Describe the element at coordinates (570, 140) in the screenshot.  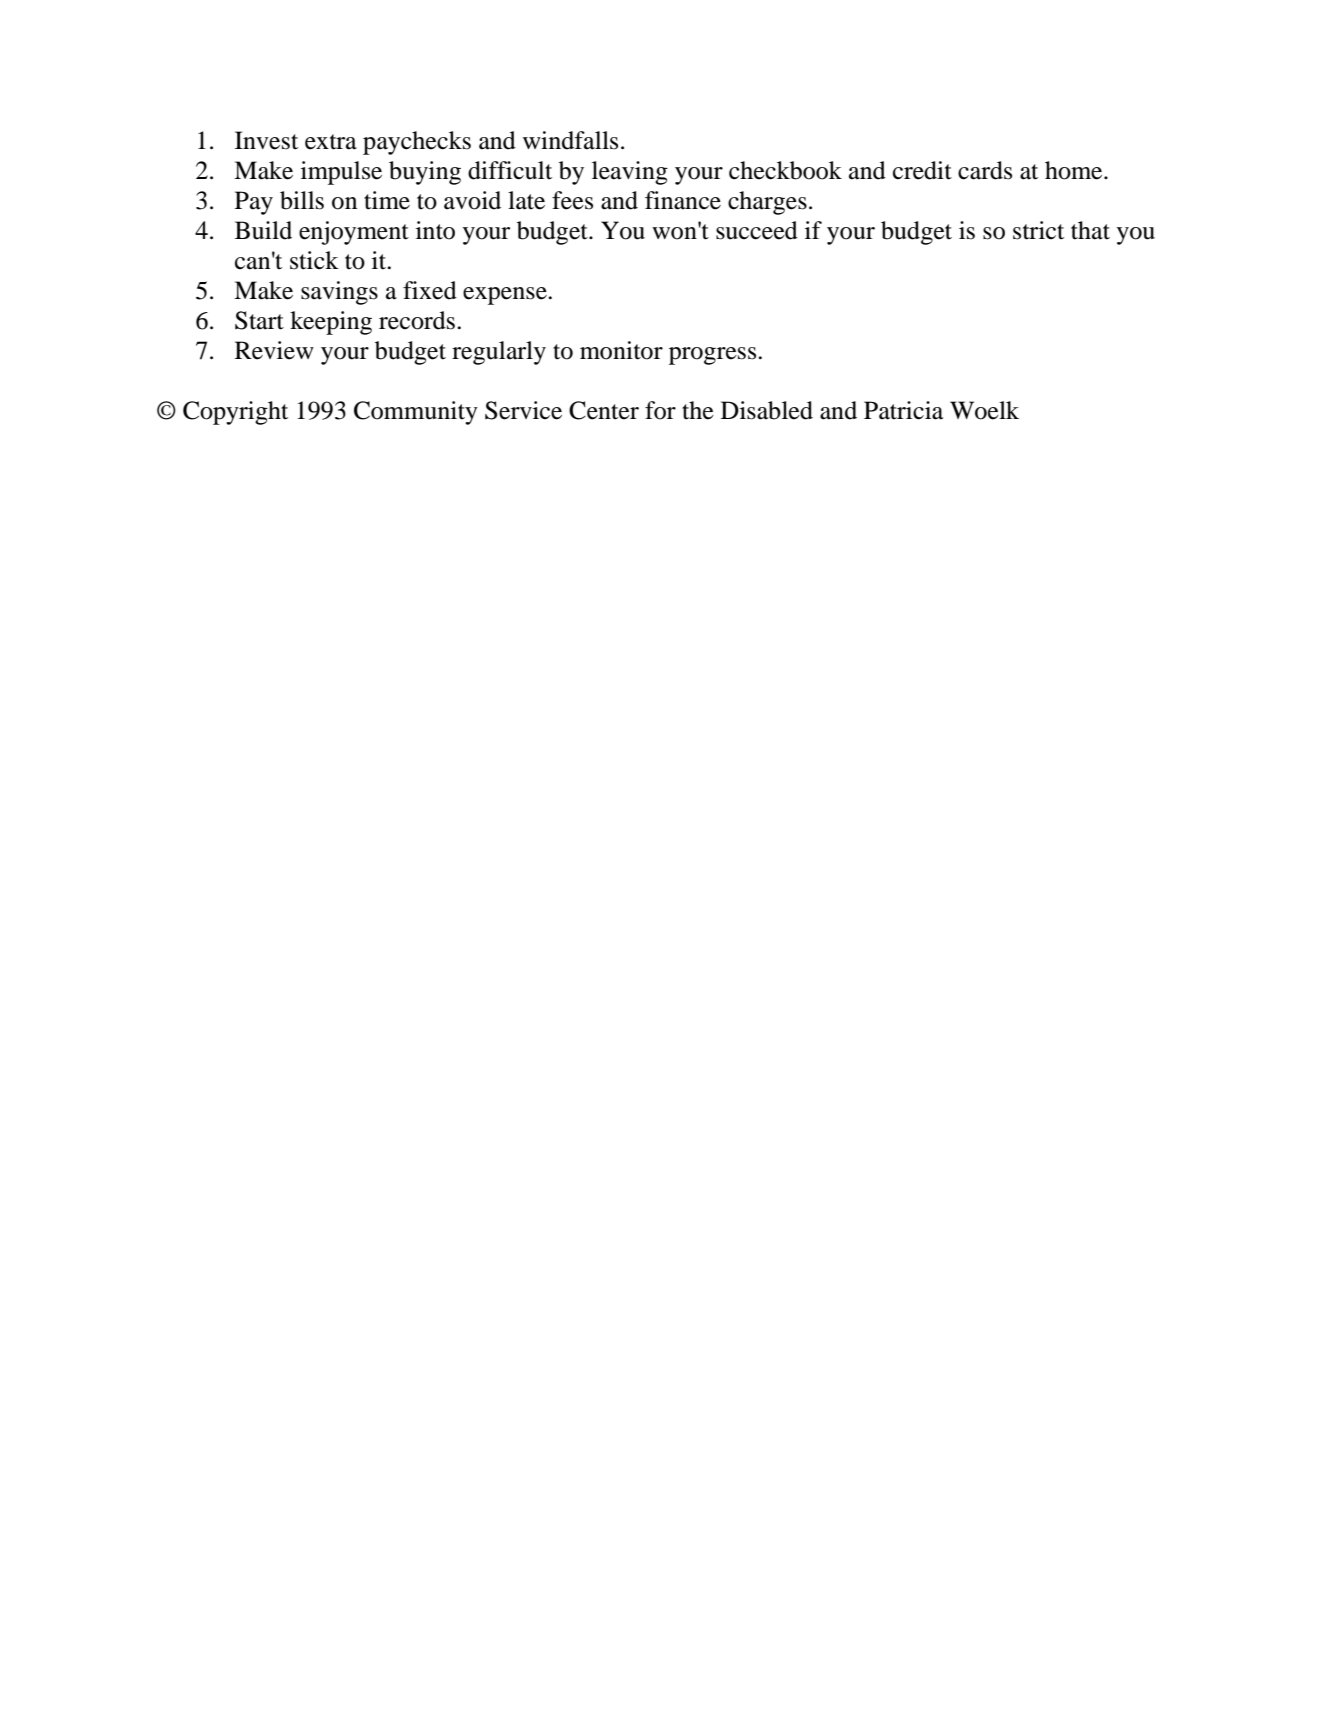
I see `windfalls` at that location.
